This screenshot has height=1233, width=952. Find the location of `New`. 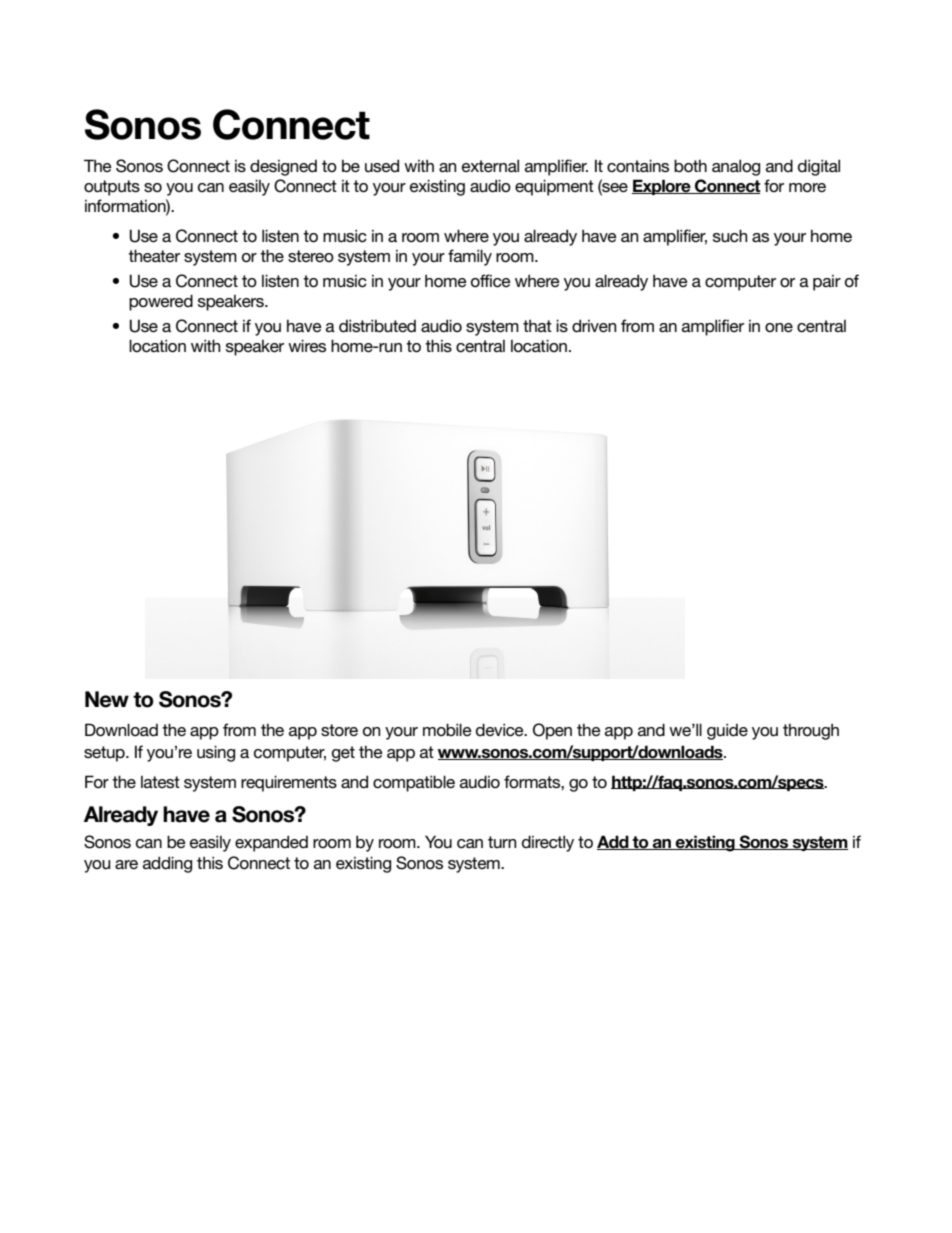

New is located at coordinates (107, 699).
